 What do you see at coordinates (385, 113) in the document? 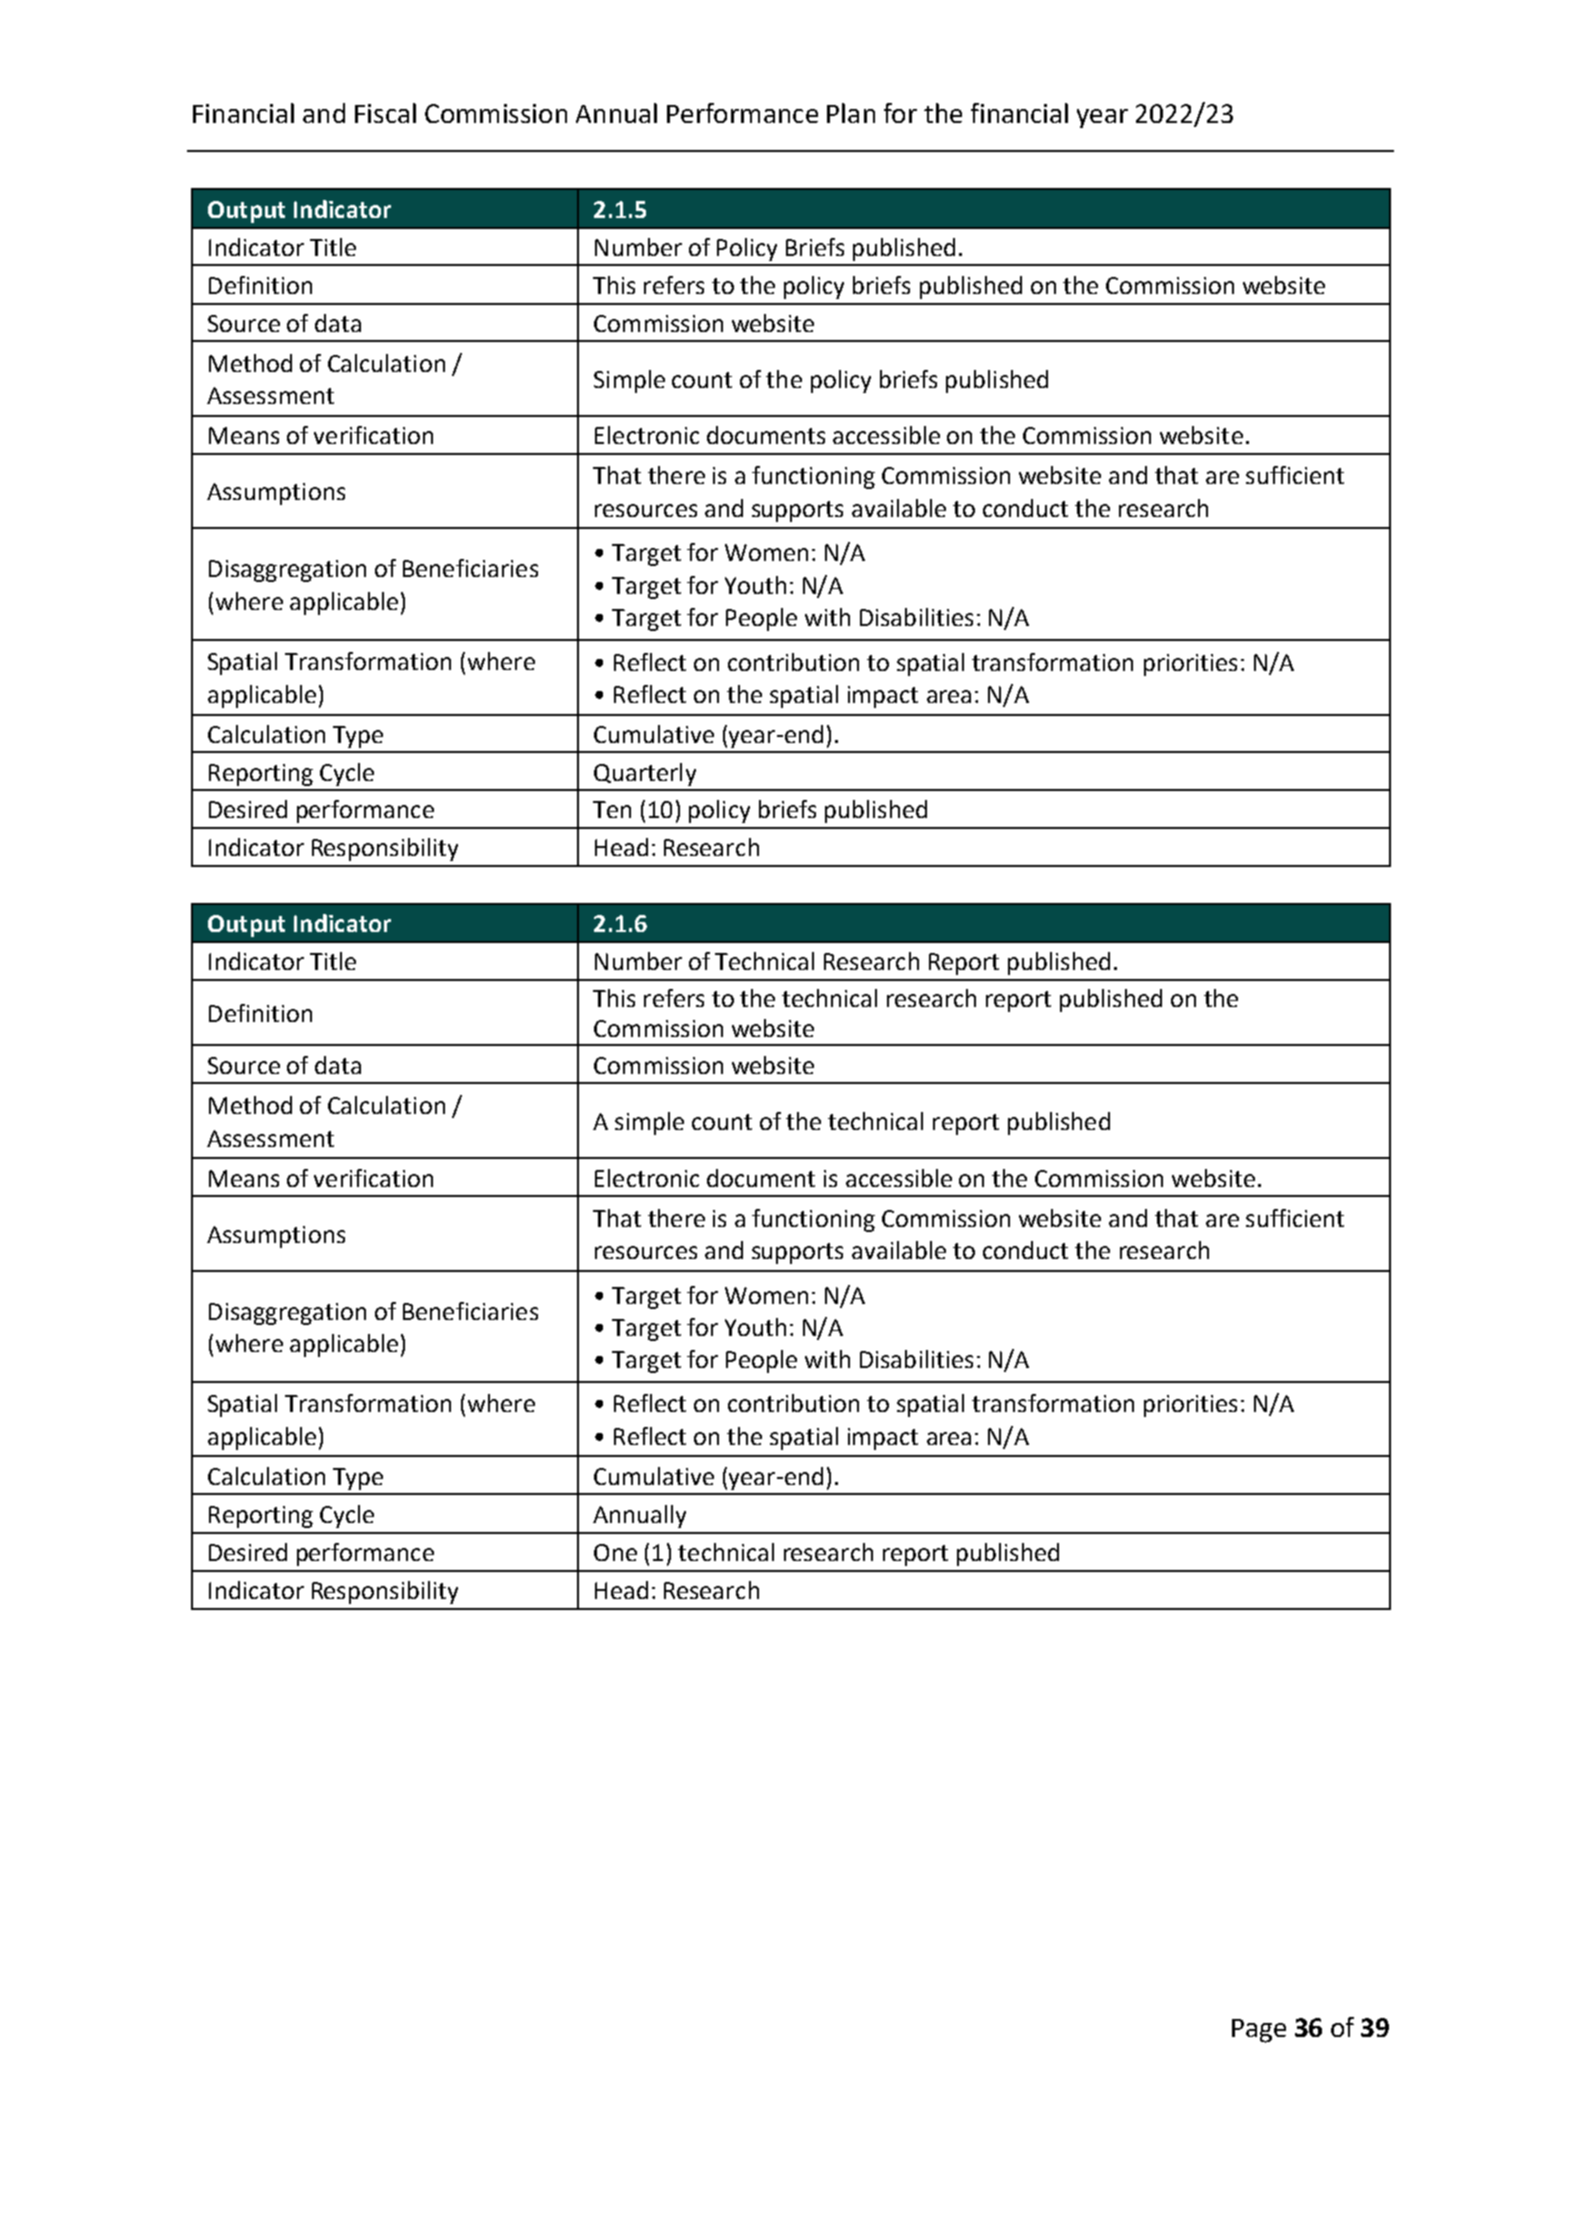
I see `Fiscal` at bounding box center [385, 113].
